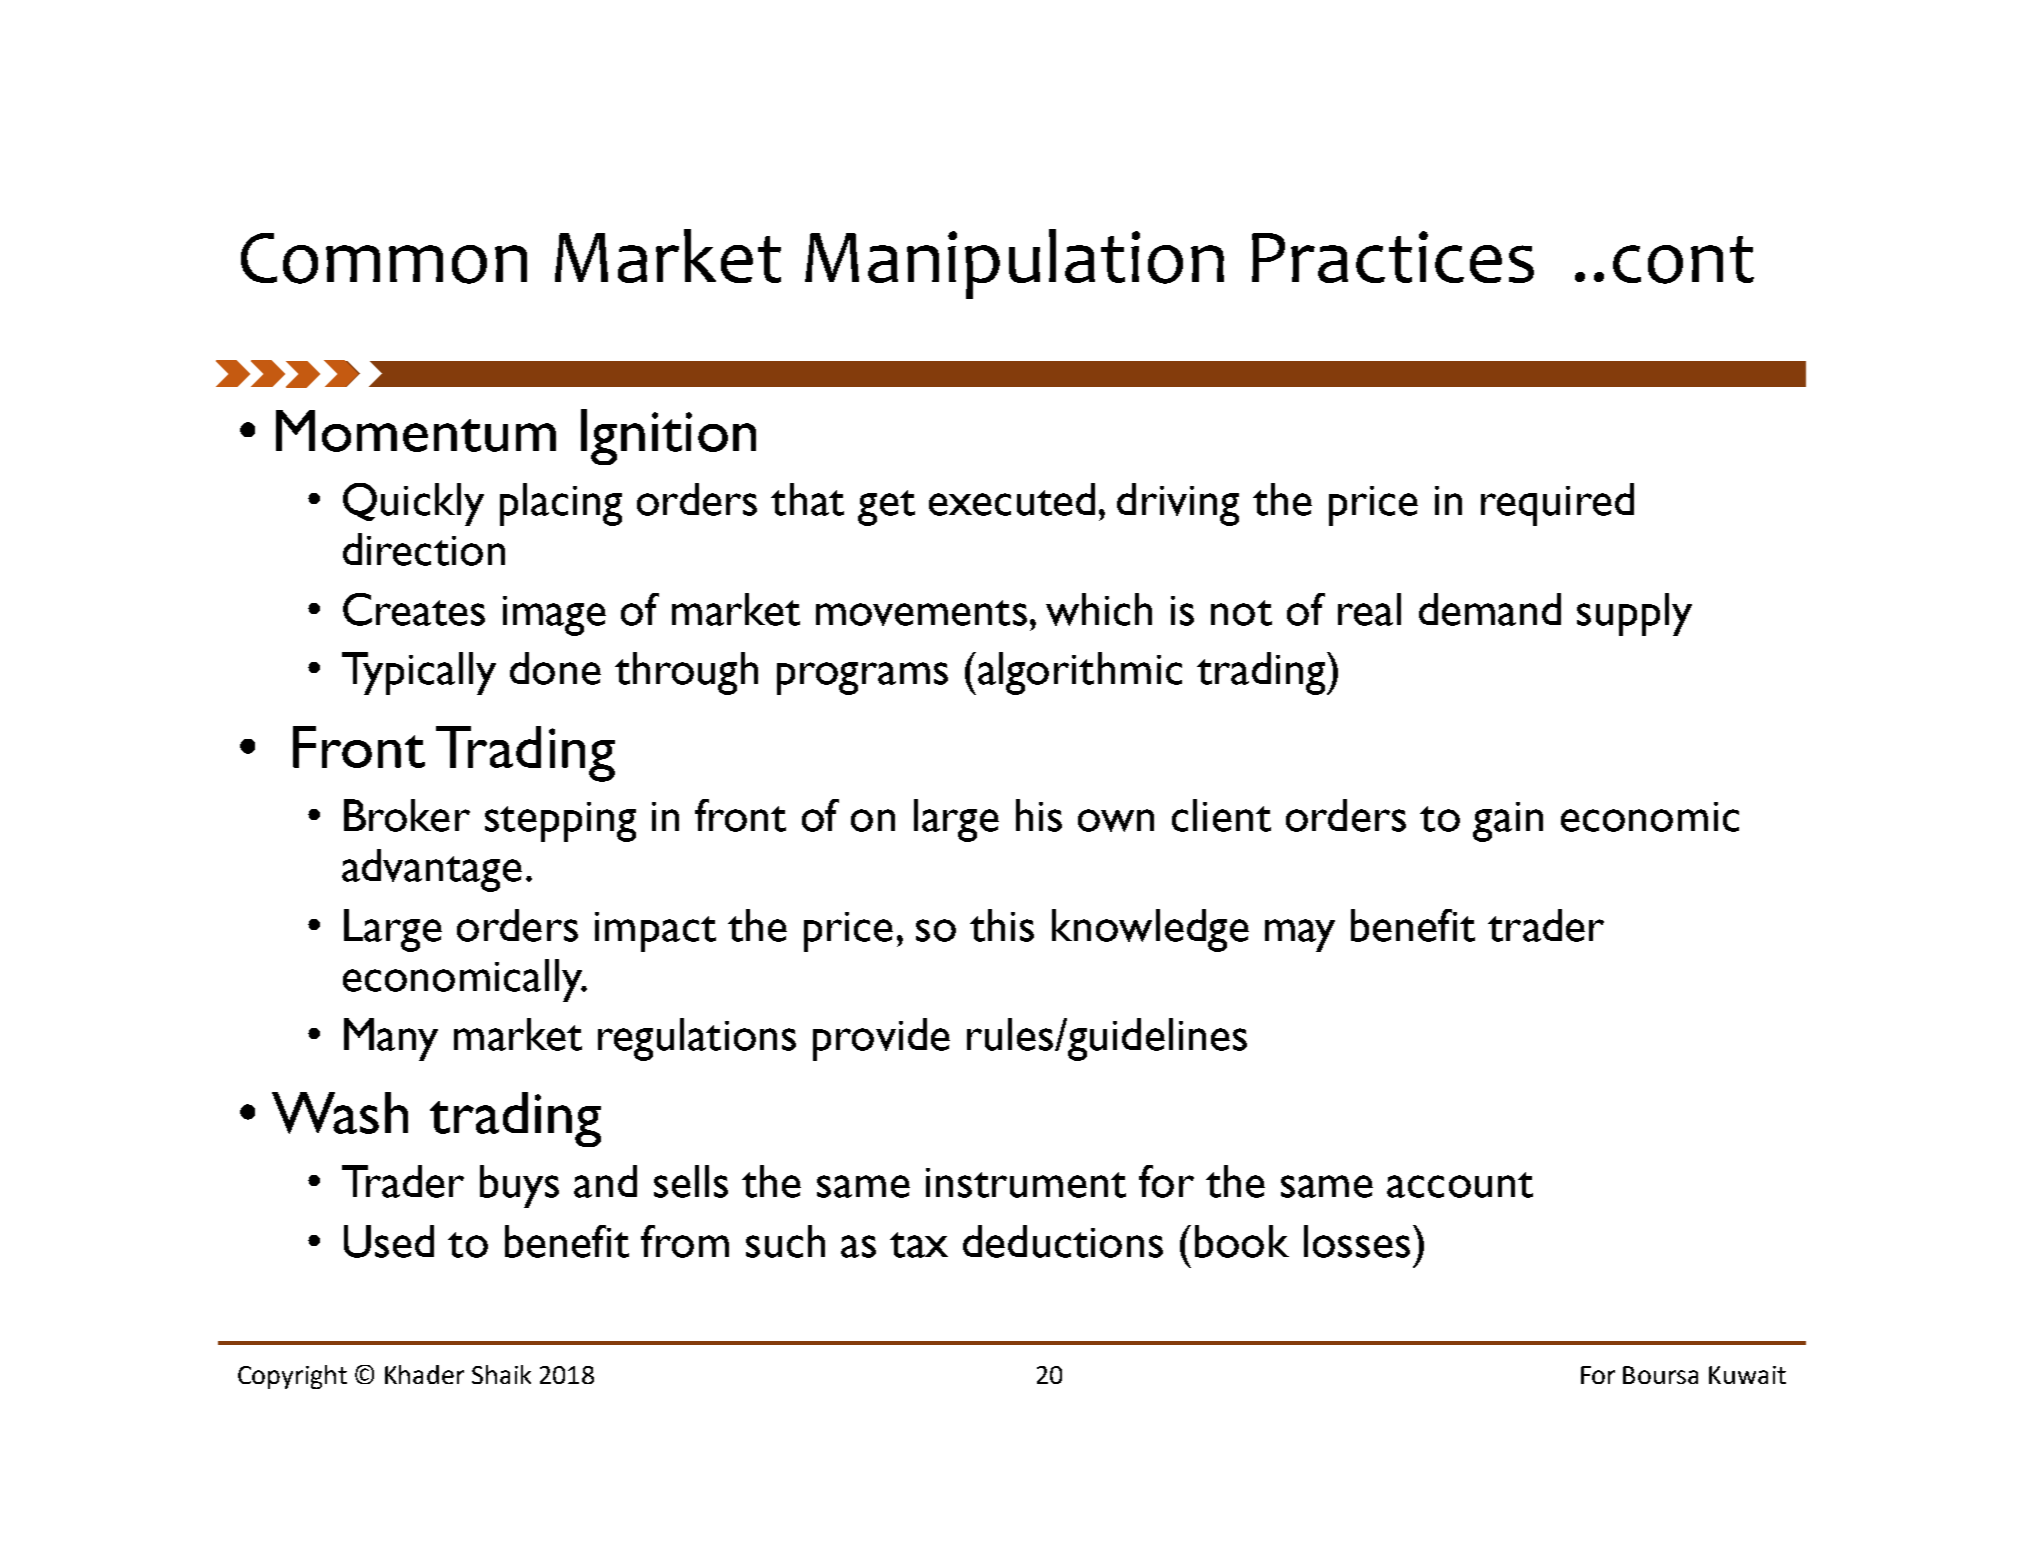 The height and width of the screenshot is (1564, 2024). What do you see at coordinates (1116, 820) in the screenshot?
I see `own` at bounding box center [1116, 820].
